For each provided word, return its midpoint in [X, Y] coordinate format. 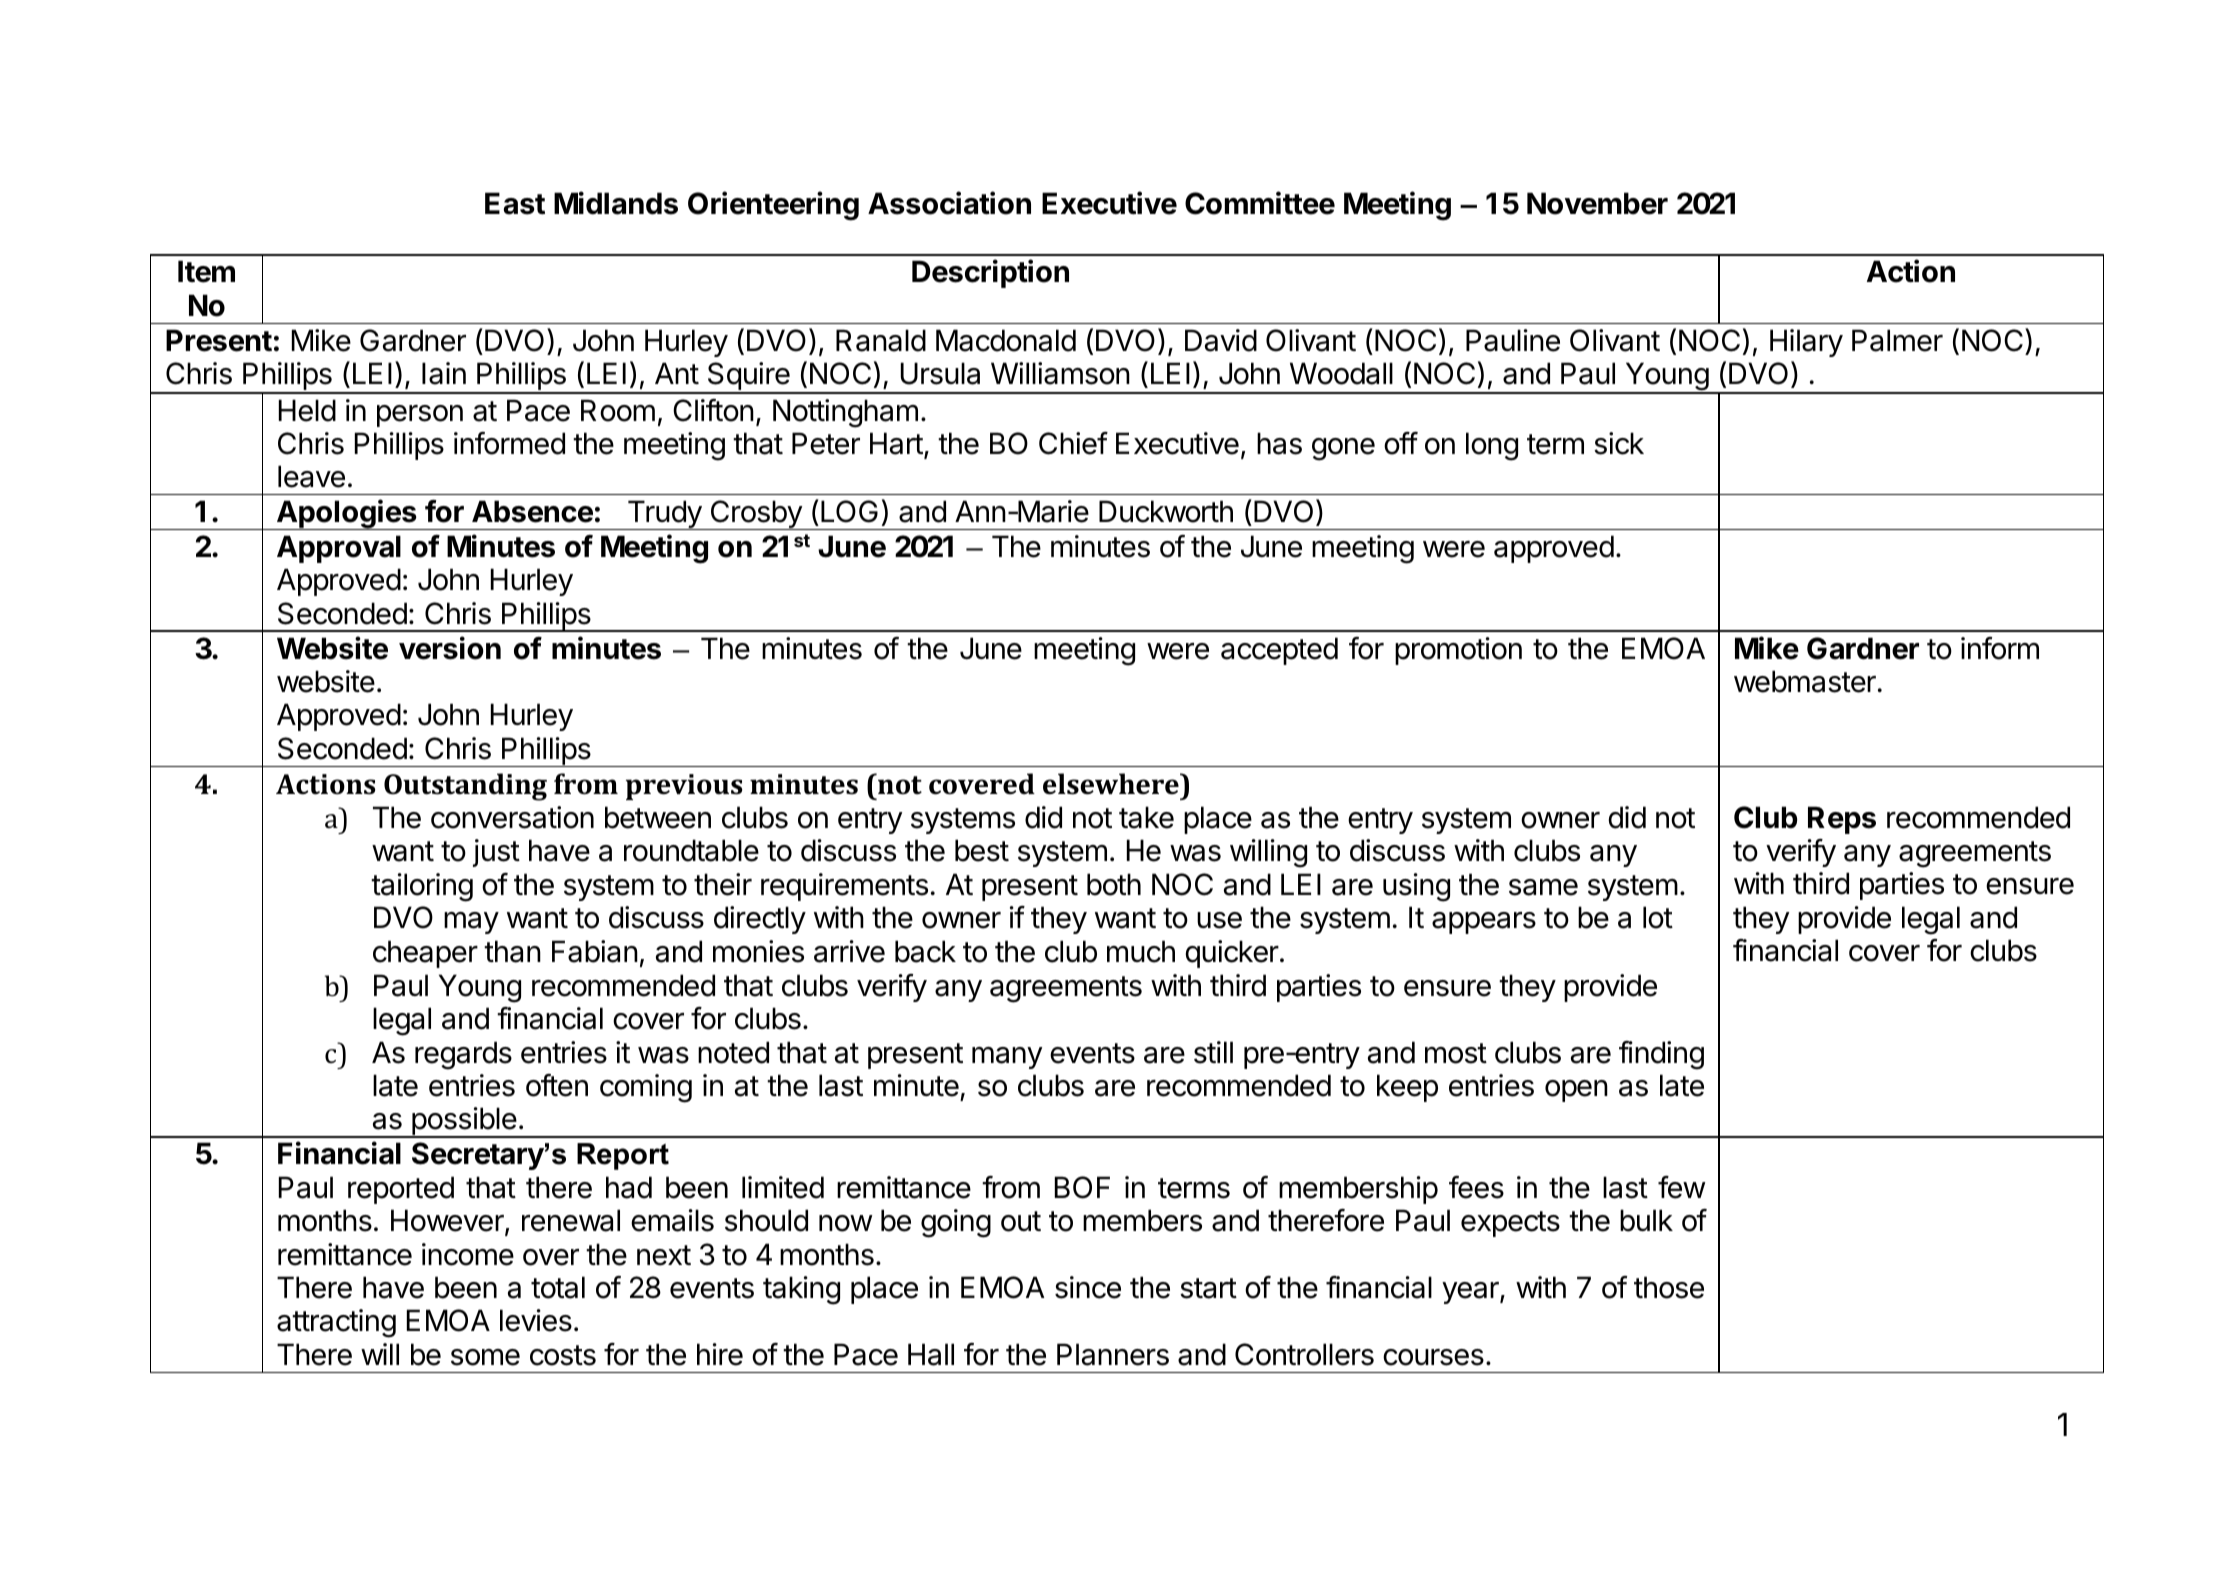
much [1141, 951]
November [1597, 203]
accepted [1279, 651]
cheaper [425, 954]
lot [1658, 917]
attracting [336, 1323]
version [450, 648]
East [515, 203]
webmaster [1805, 681]
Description [990, 273]
